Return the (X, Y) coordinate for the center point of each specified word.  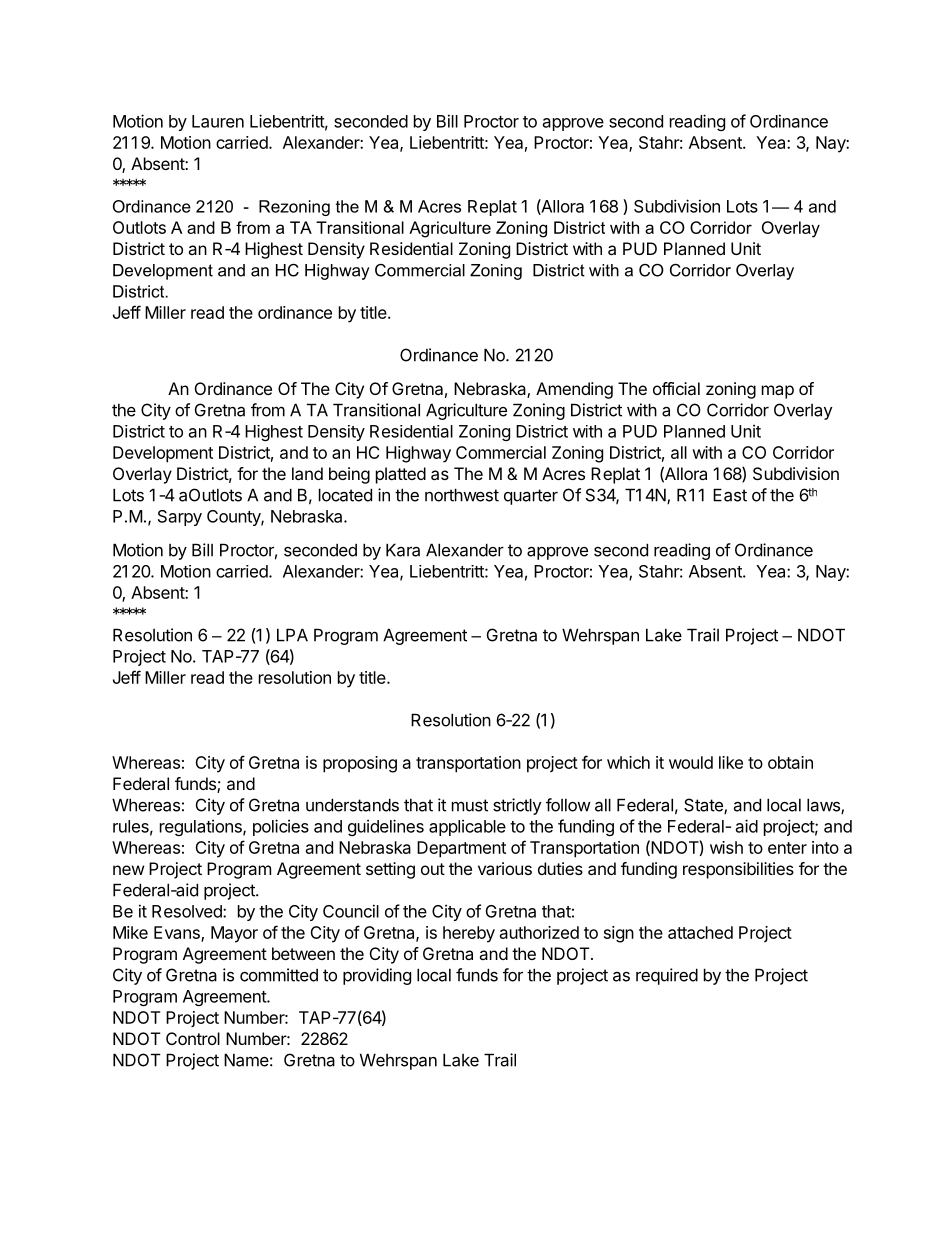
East (730, 495)
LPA (292, 635)
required (667, 976)
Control (193, 1038)
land (307, 473)
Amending (574, 390)
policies (281, 827)
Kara (403, 550)
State (704, 806)
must (470, 805)
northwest (462, 495)
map (778, 392)
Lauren (218, 121)
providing (377, 976)
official (676, 388)
